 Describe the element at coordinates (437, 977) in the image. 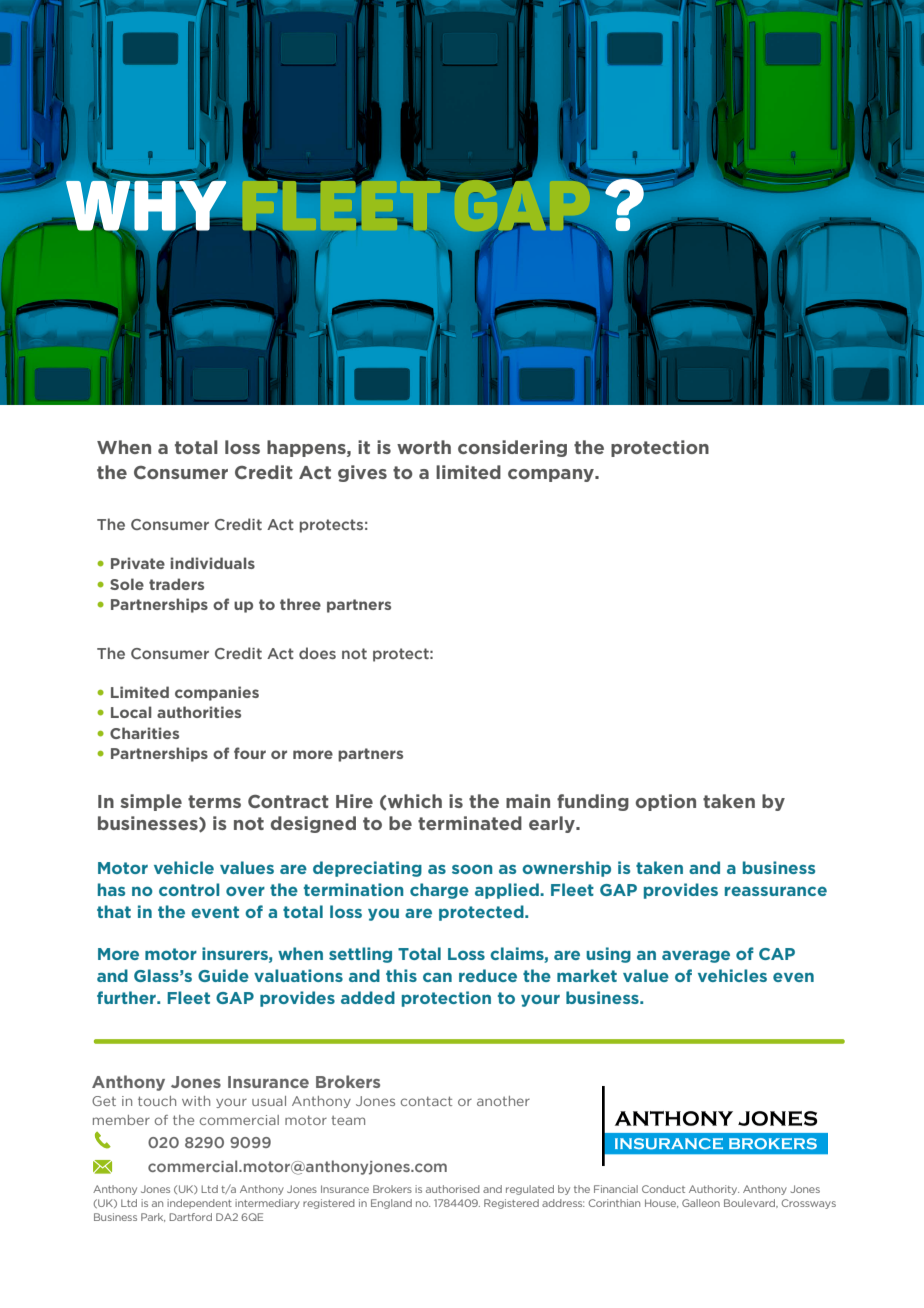

I see `can` at that location.
